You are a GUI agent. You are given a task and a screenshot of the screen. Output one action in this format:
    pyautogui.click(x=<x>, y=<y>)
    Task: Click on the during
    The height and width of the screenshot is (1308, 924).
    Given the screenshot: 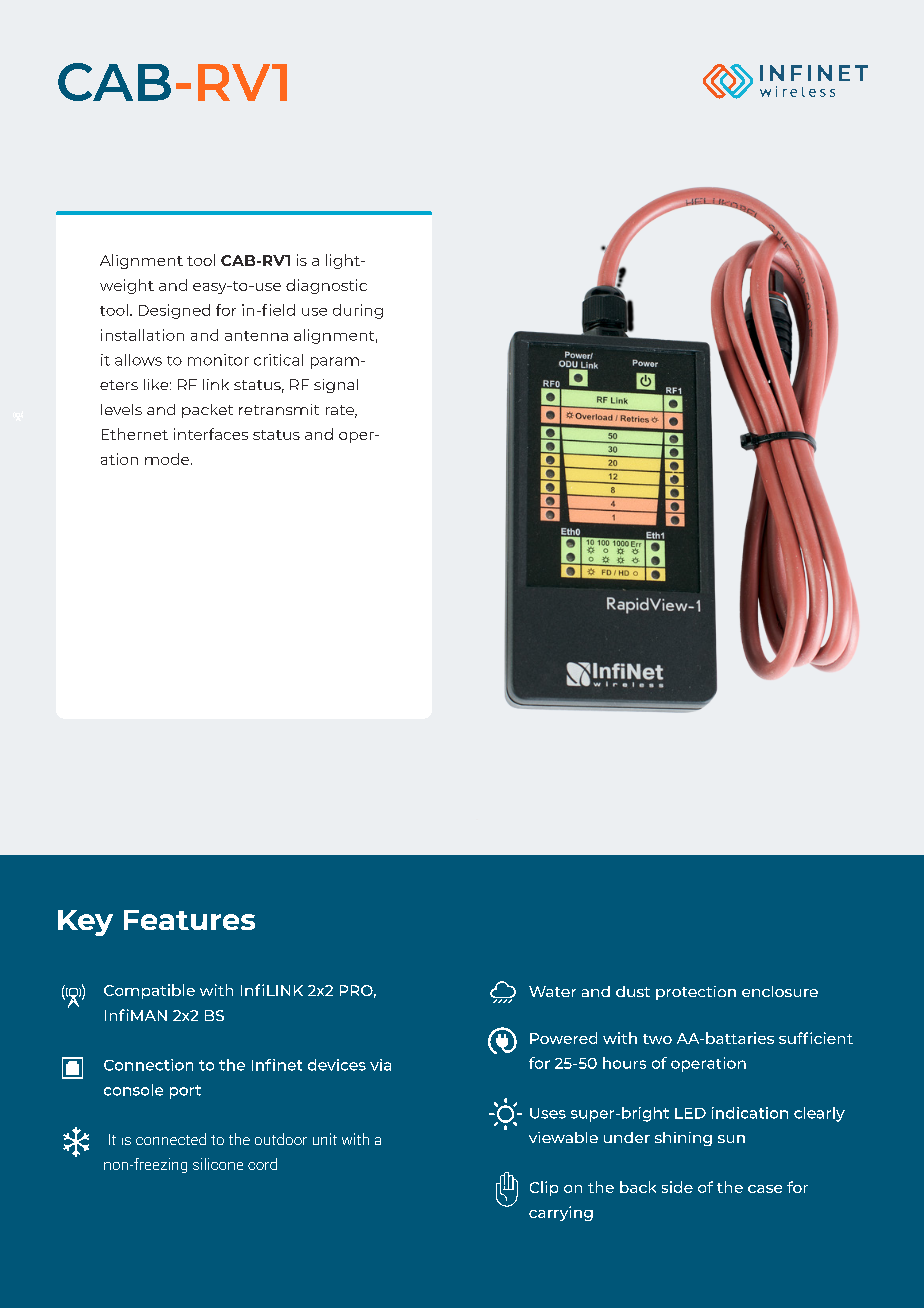 What is the action you would take?
    pyautogui.click(x=358, y=311)
